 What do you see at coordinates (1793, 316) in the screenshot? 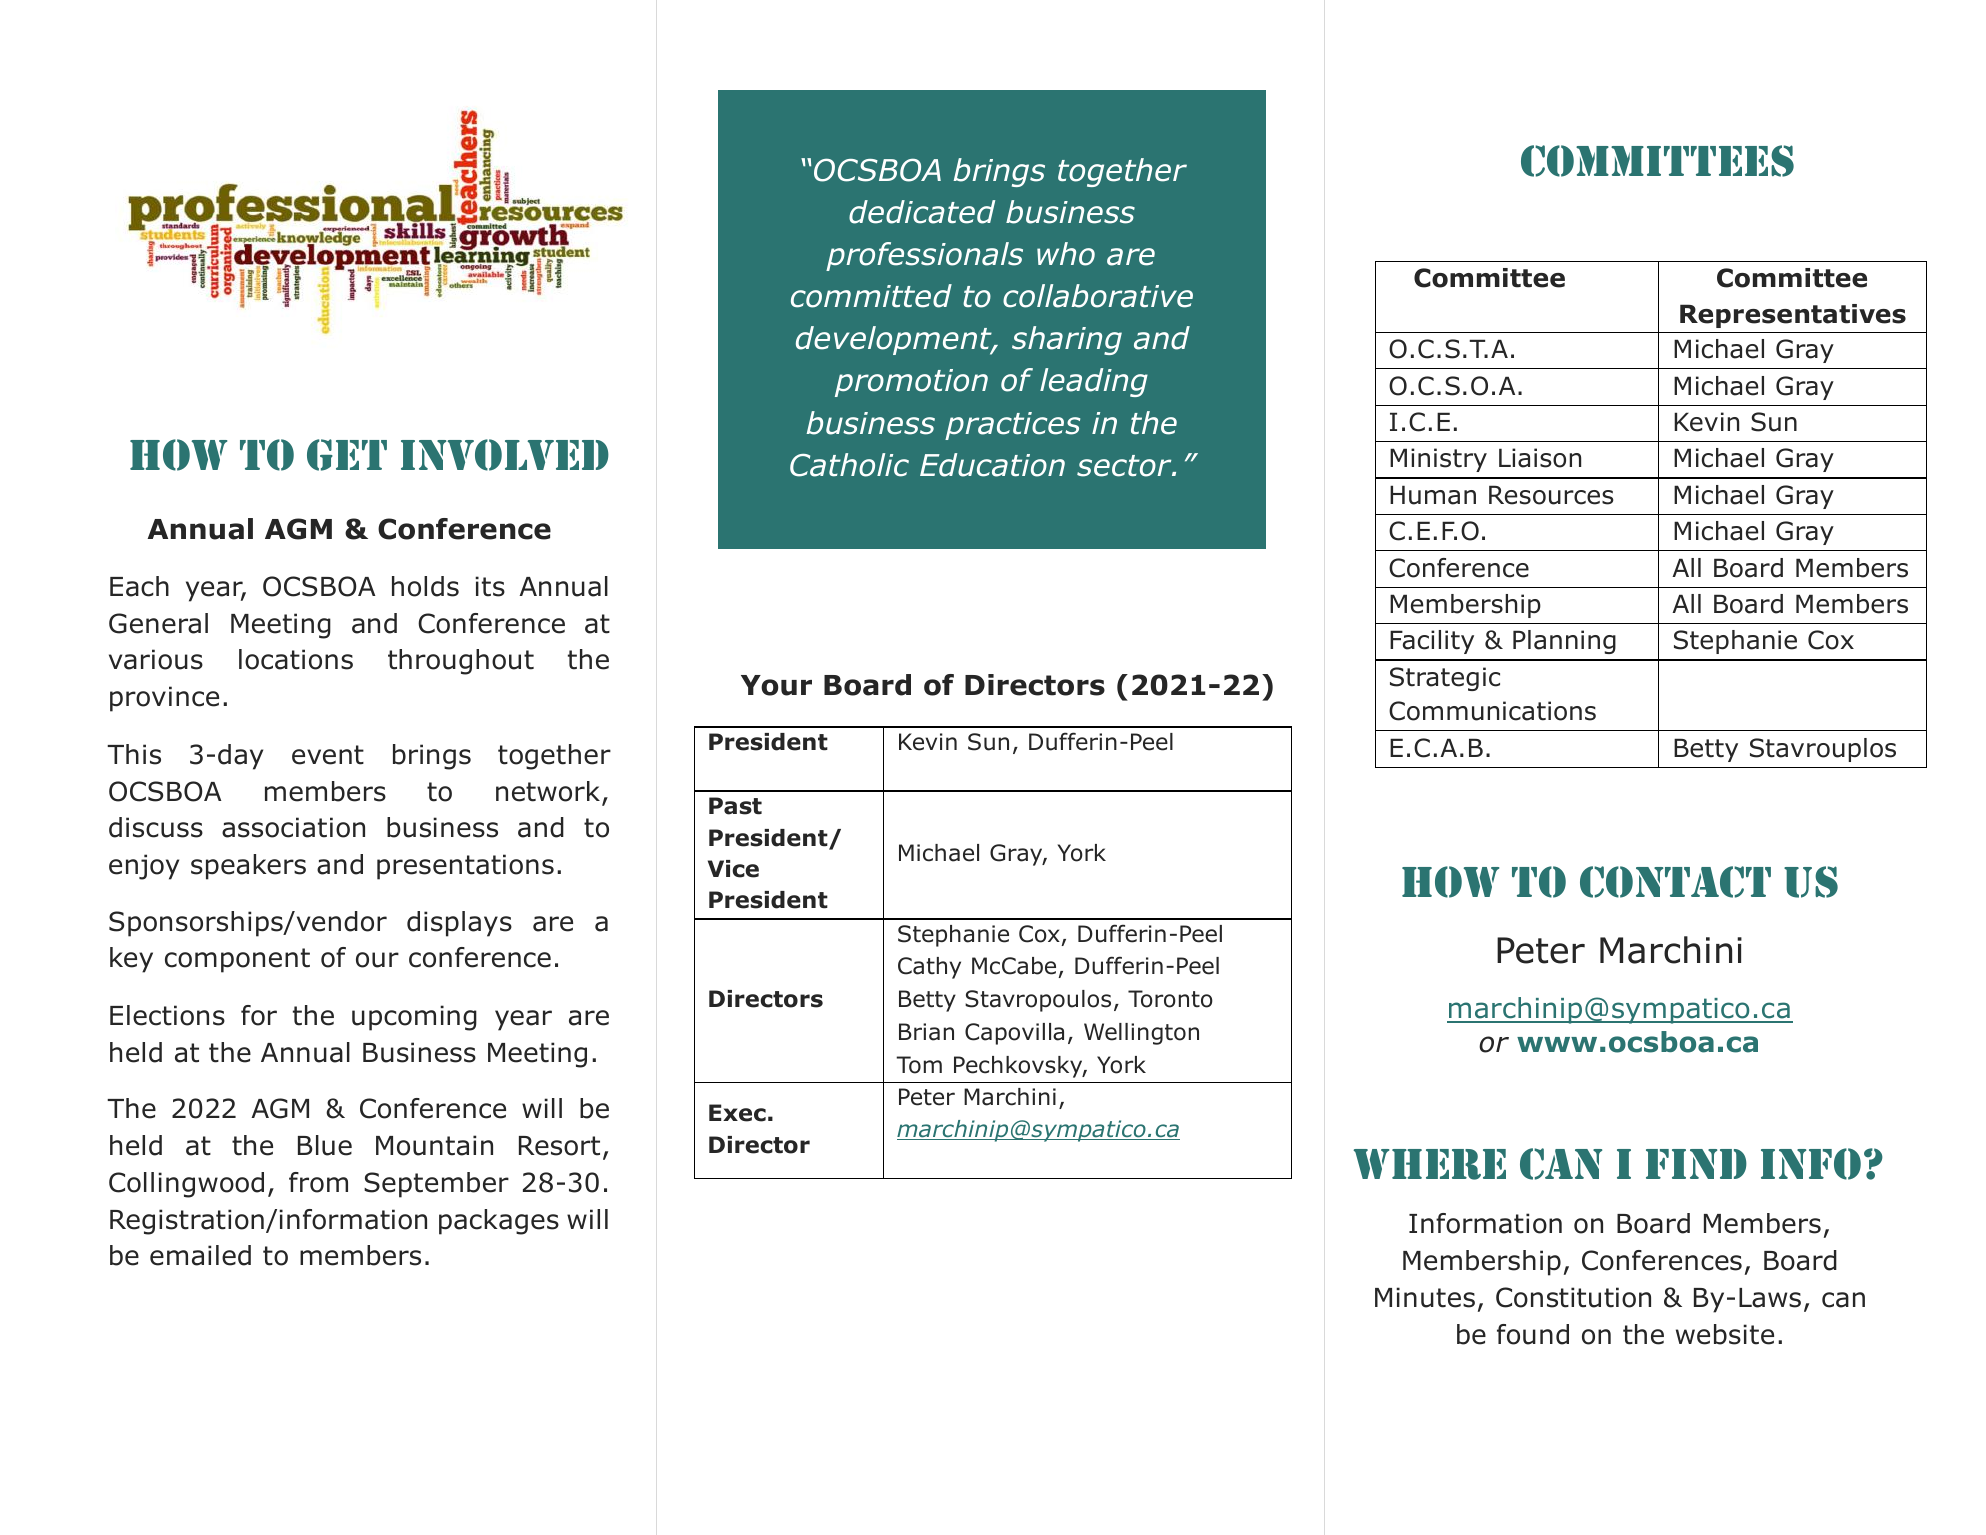
I see `Representatives` at bounding box center [1793, 316].
